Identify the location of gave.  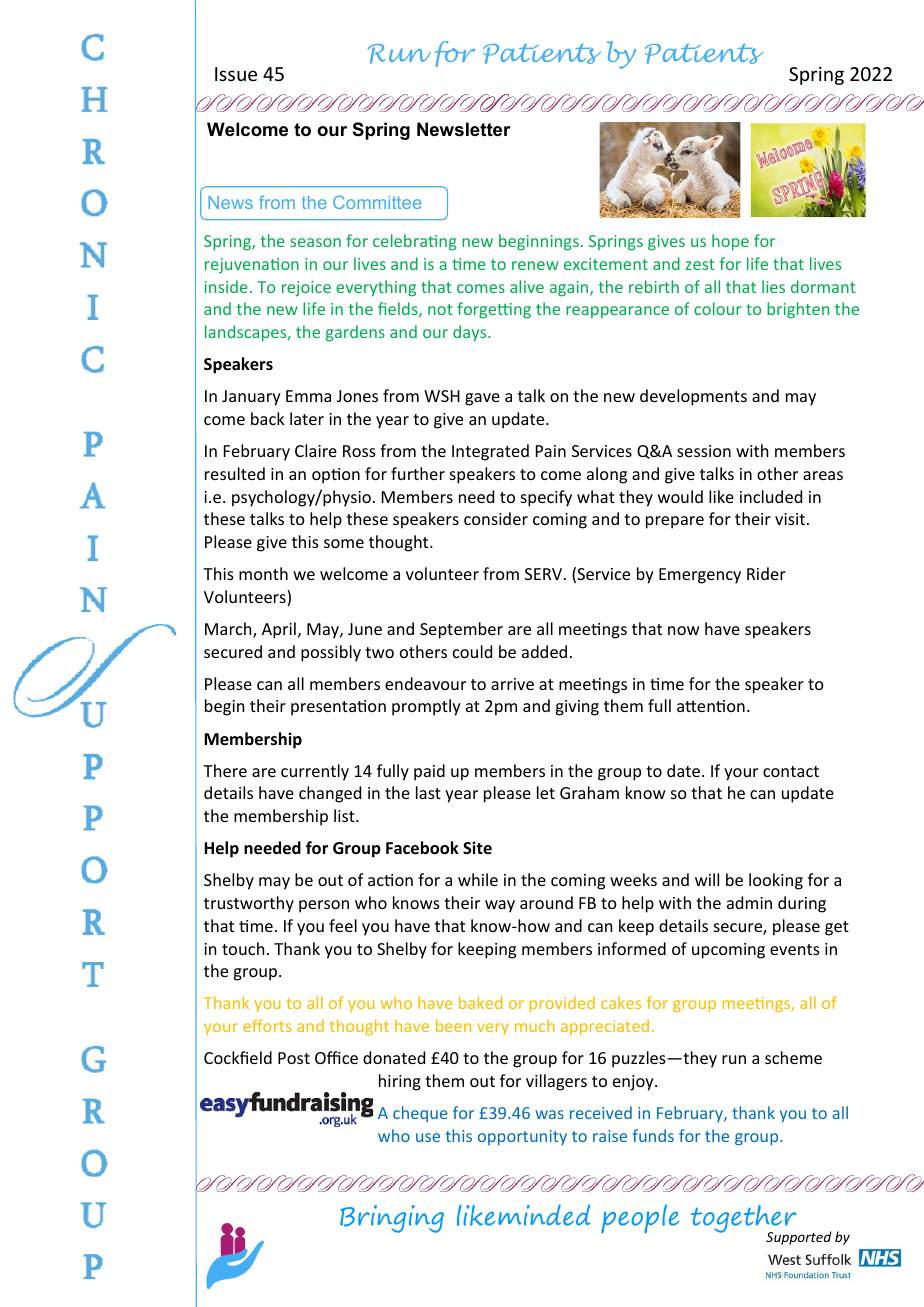
(482, 399).
